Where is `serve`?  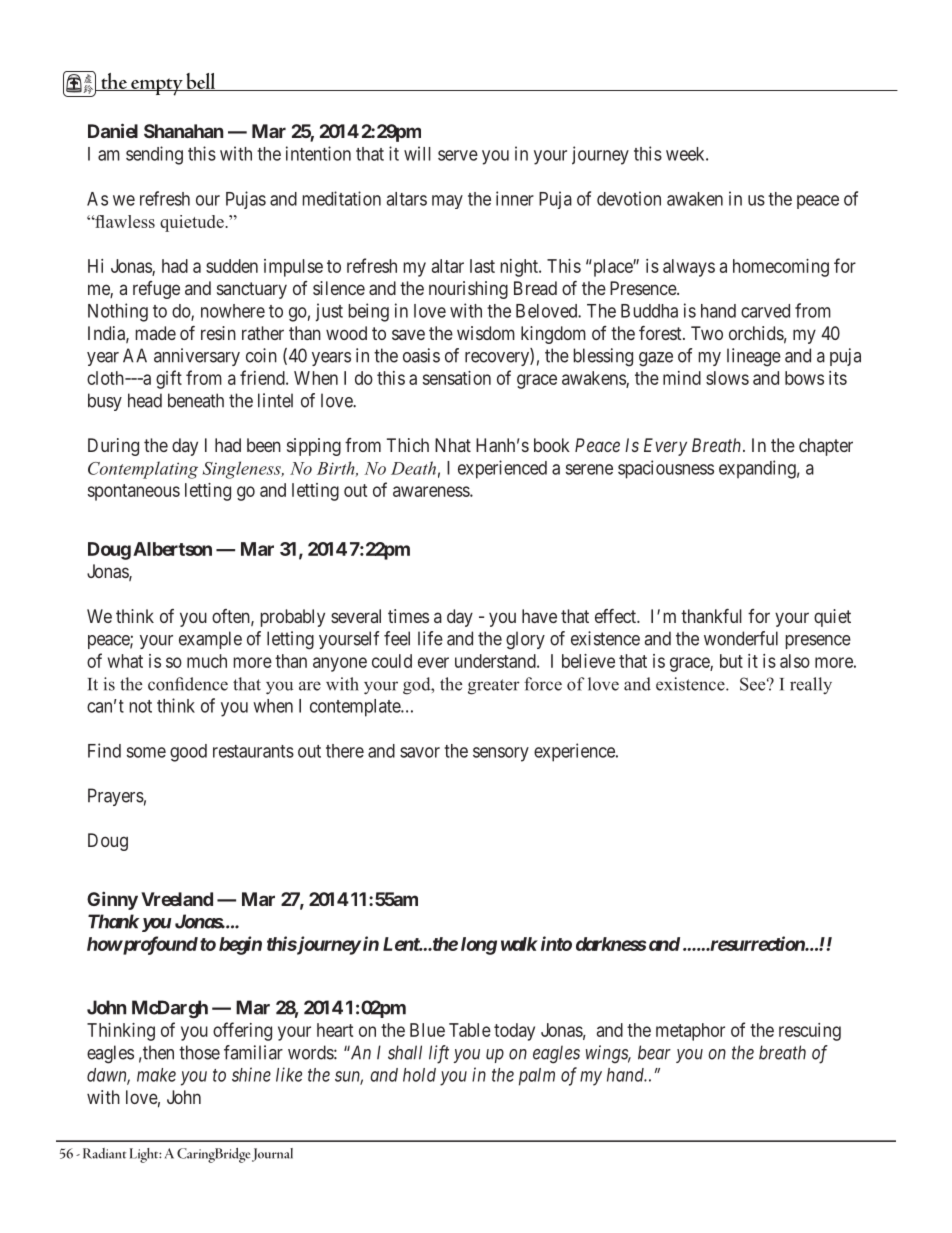
serve is located at coordinates (458, 155).
